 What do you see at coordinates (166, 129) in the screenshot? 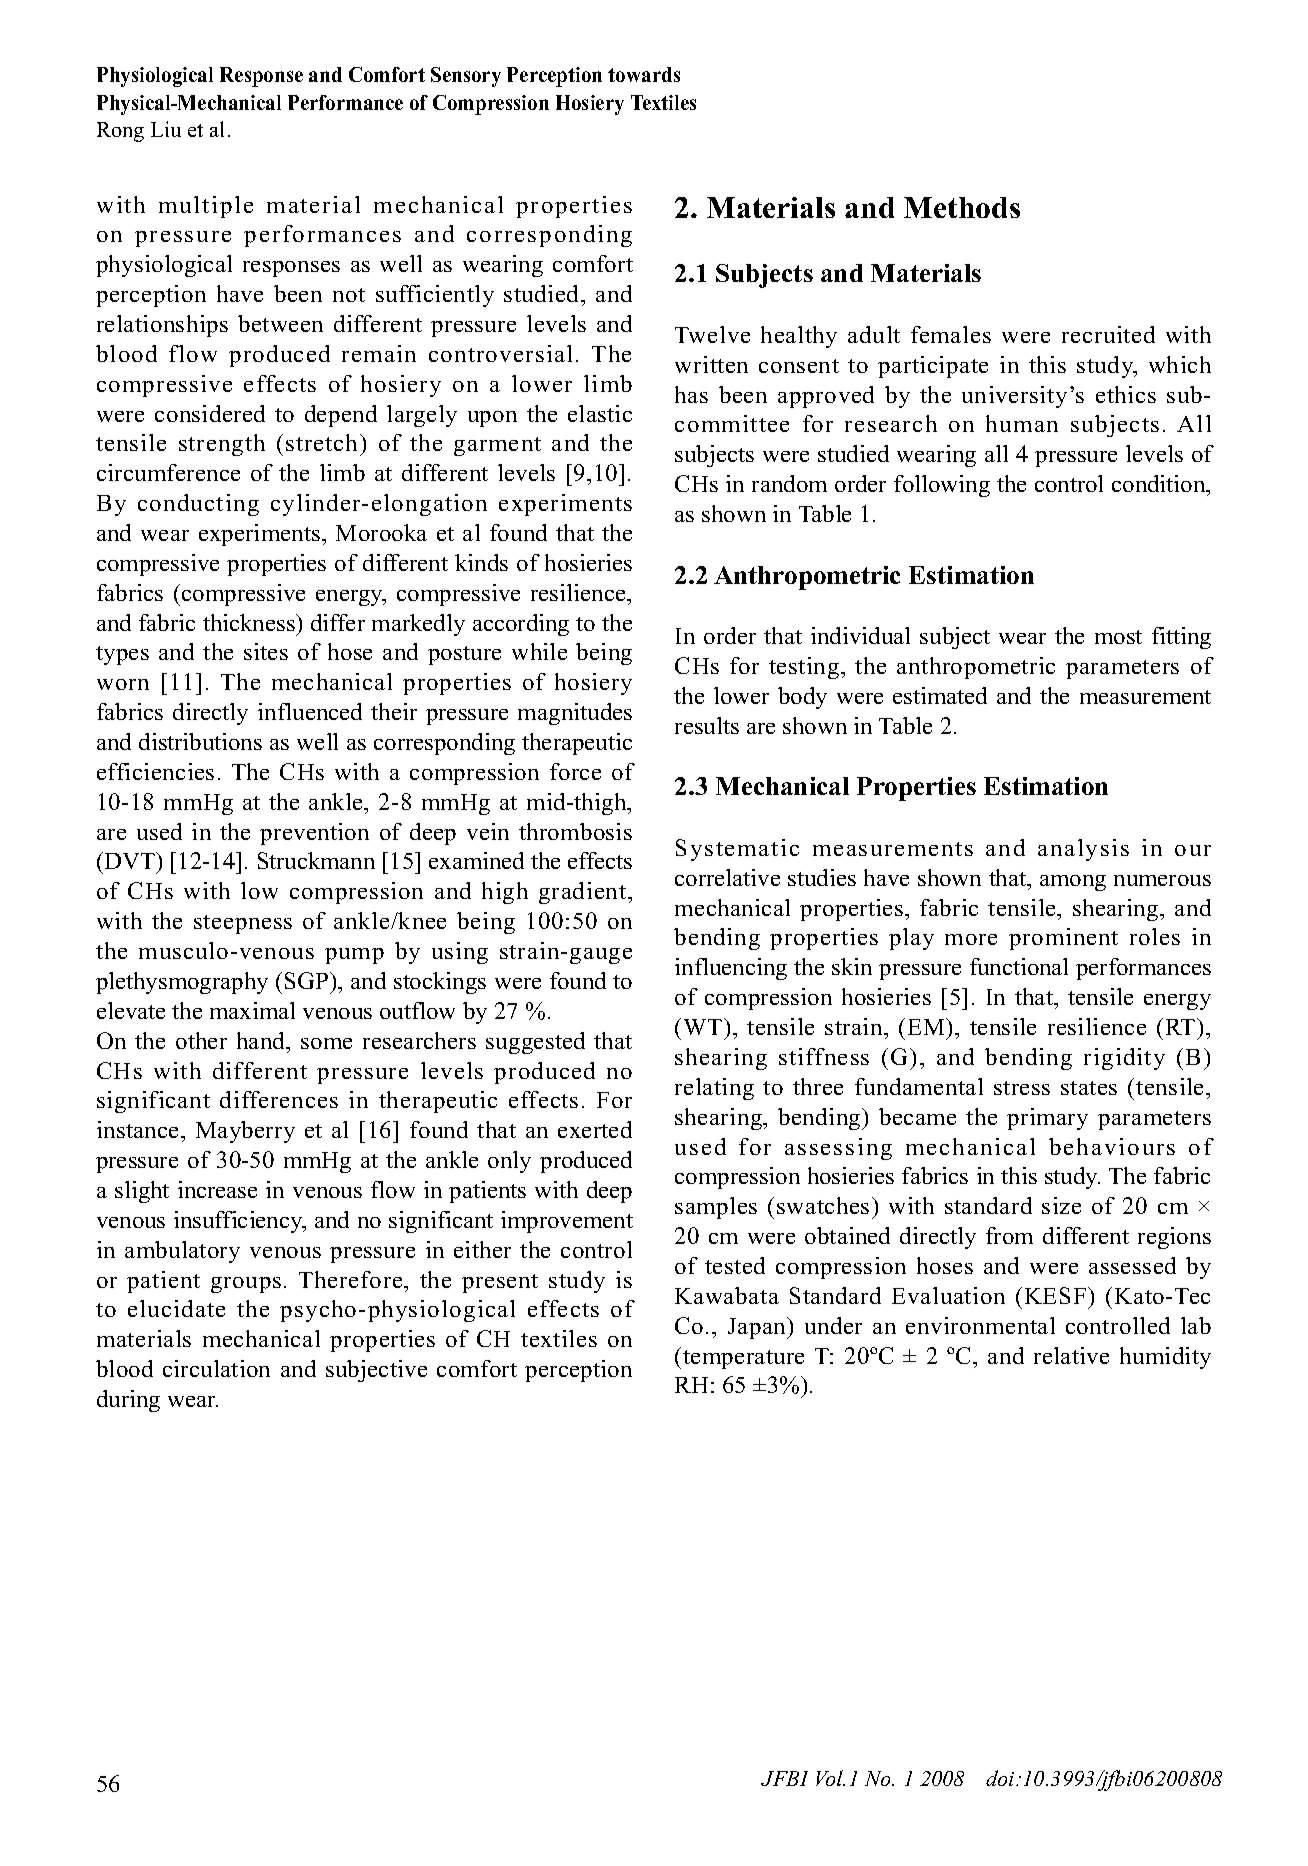
I see `Liu` at bounding box center [166, 129].
